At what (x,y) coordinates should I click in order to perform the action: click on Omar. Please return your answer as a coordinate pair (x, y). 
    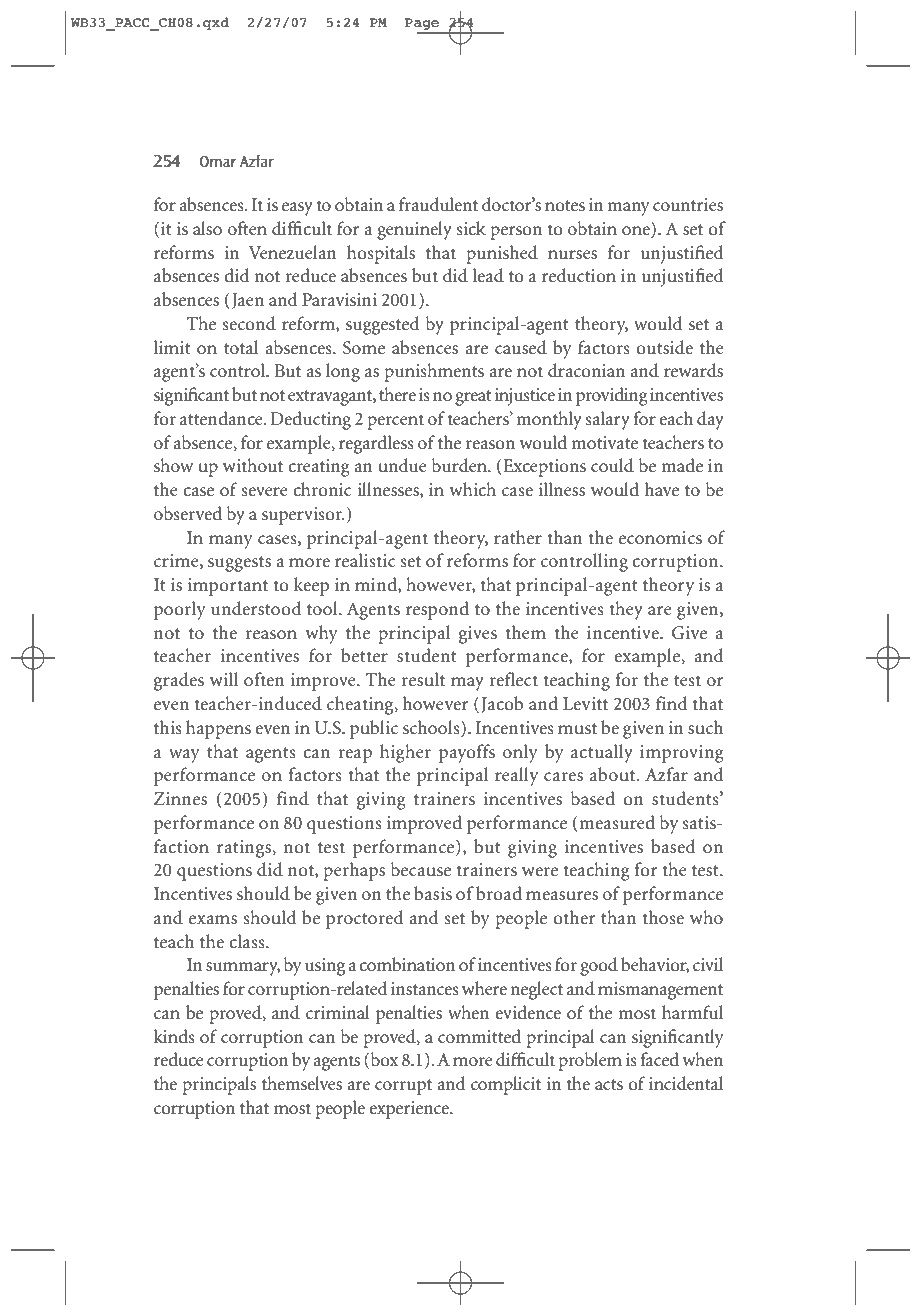
    Looking at the image, I should click on (218, 161).
